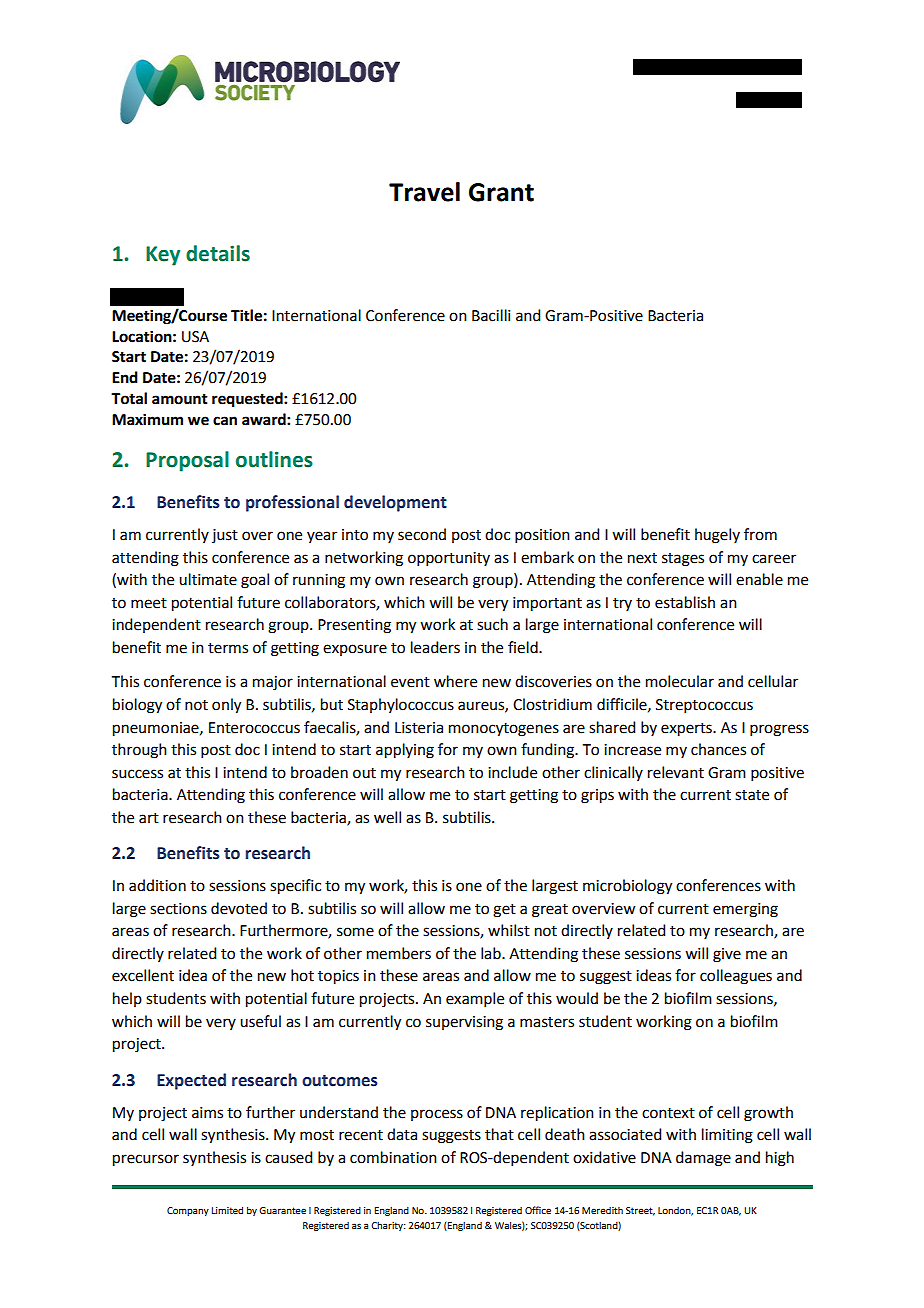  I want to click on members, so click(399, 953).
